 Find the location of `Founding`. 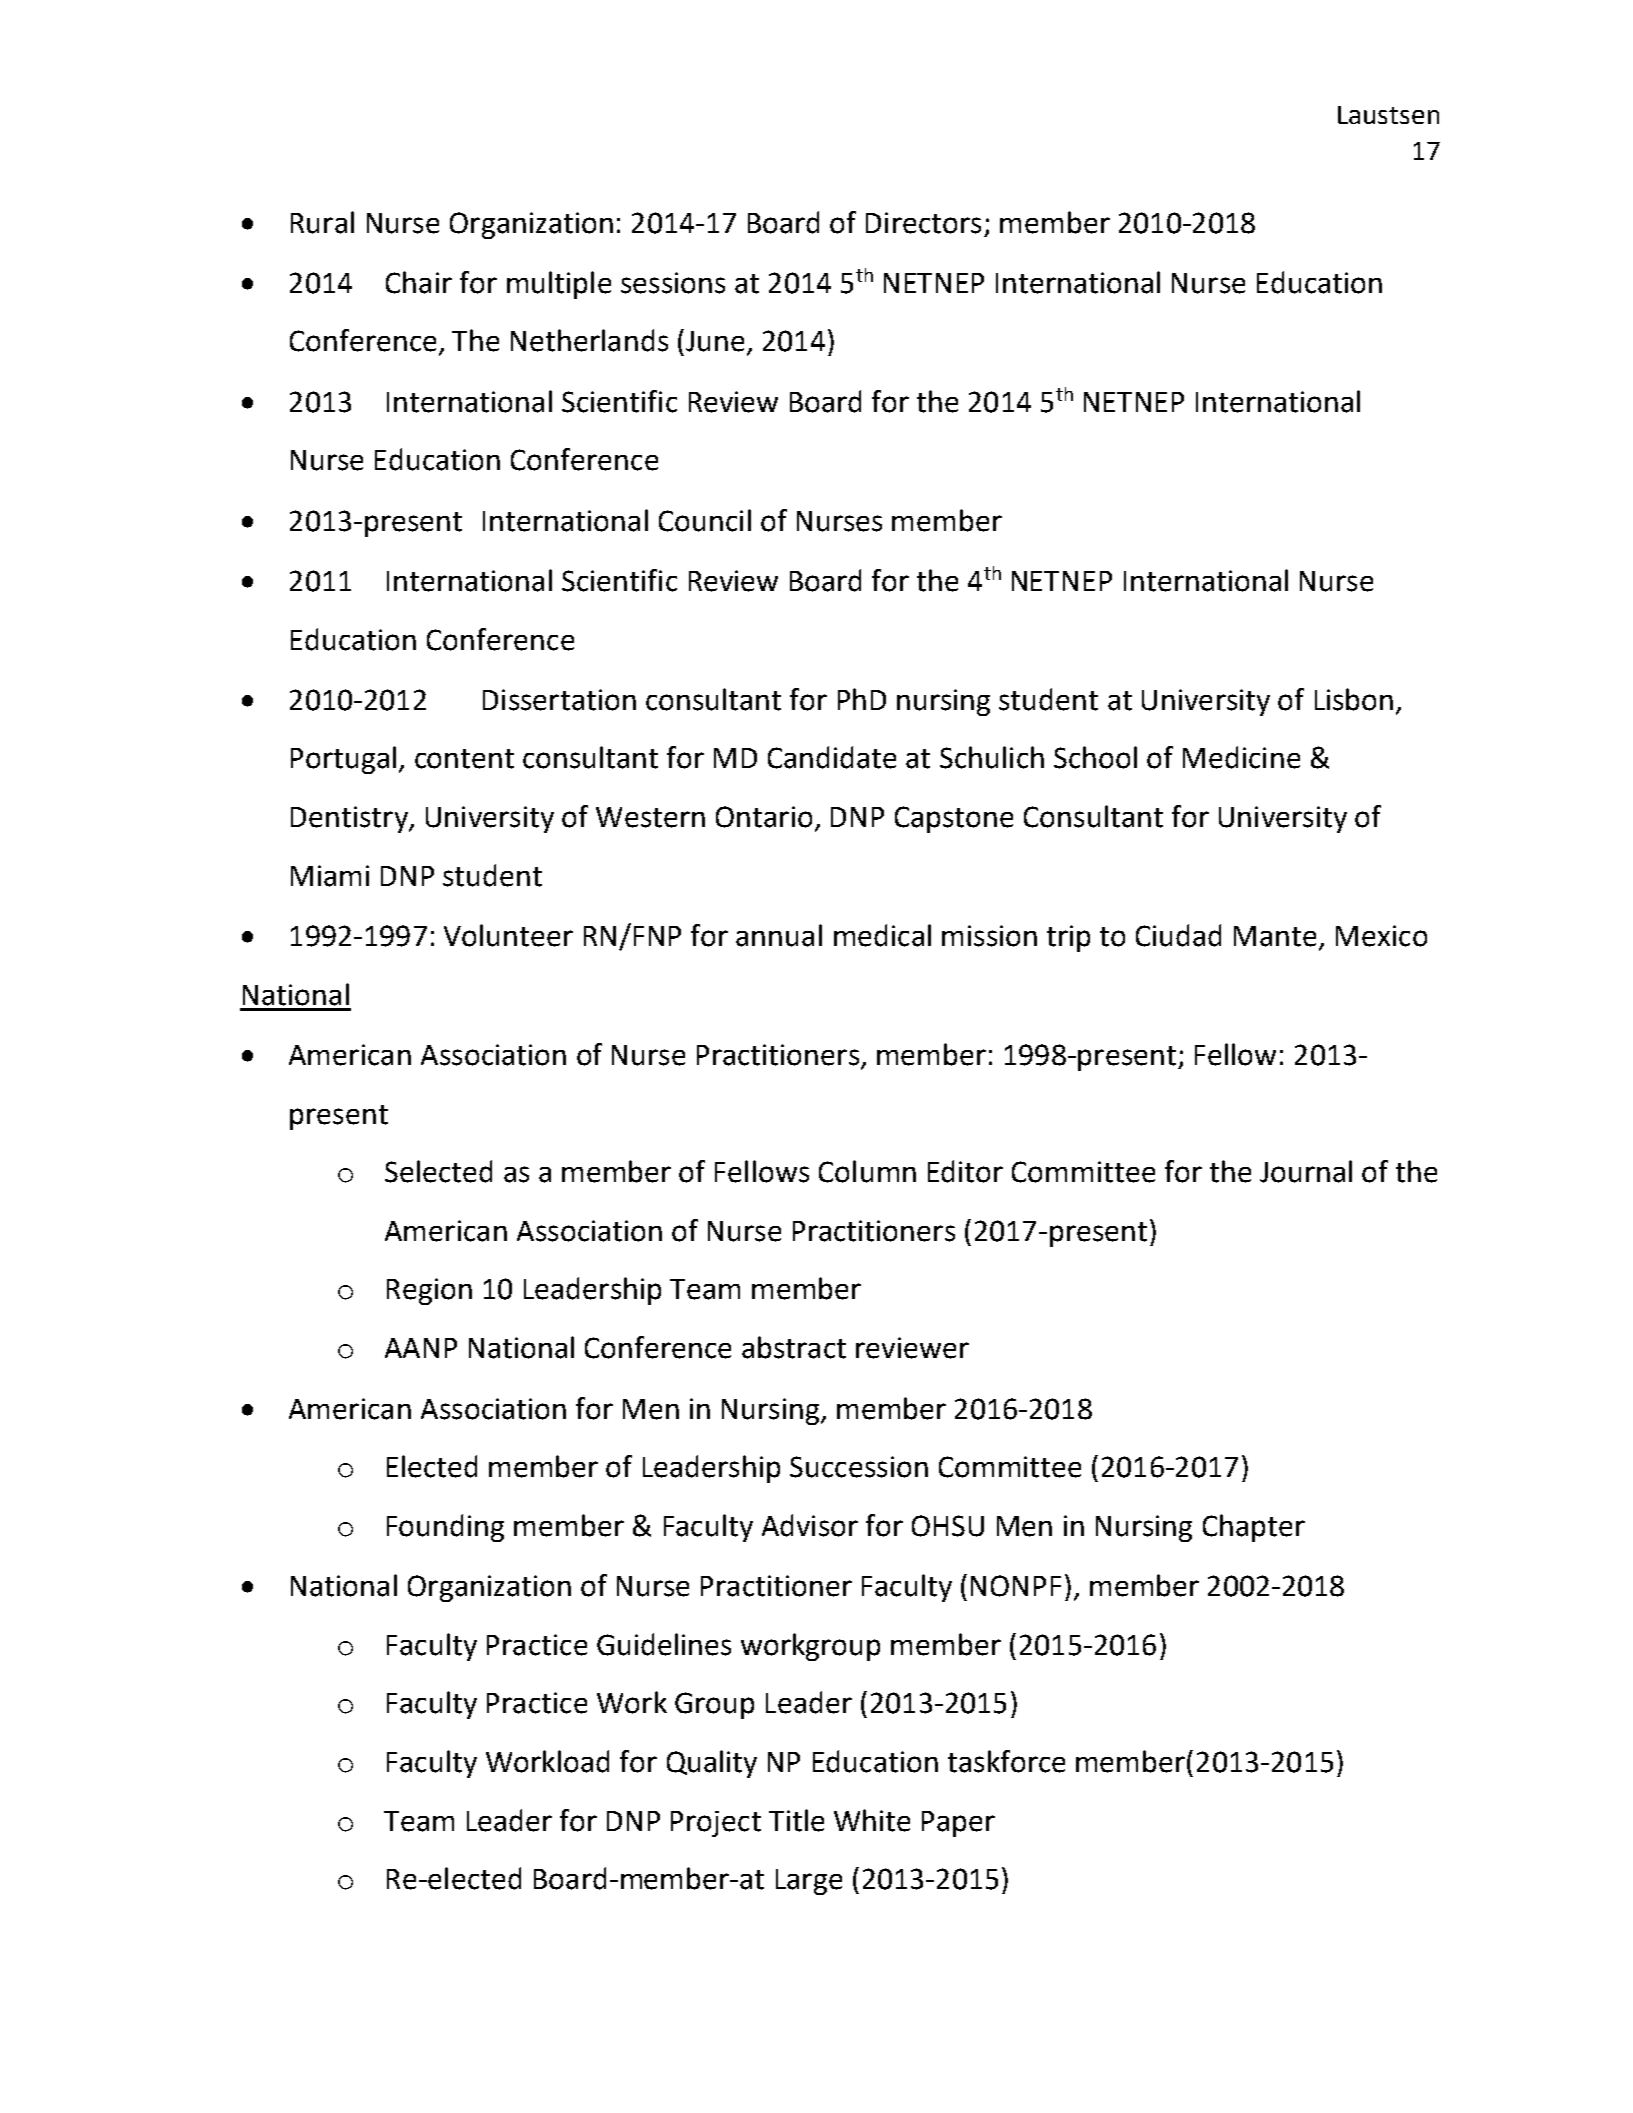

Founding is located at coordinates (445, 1528).
